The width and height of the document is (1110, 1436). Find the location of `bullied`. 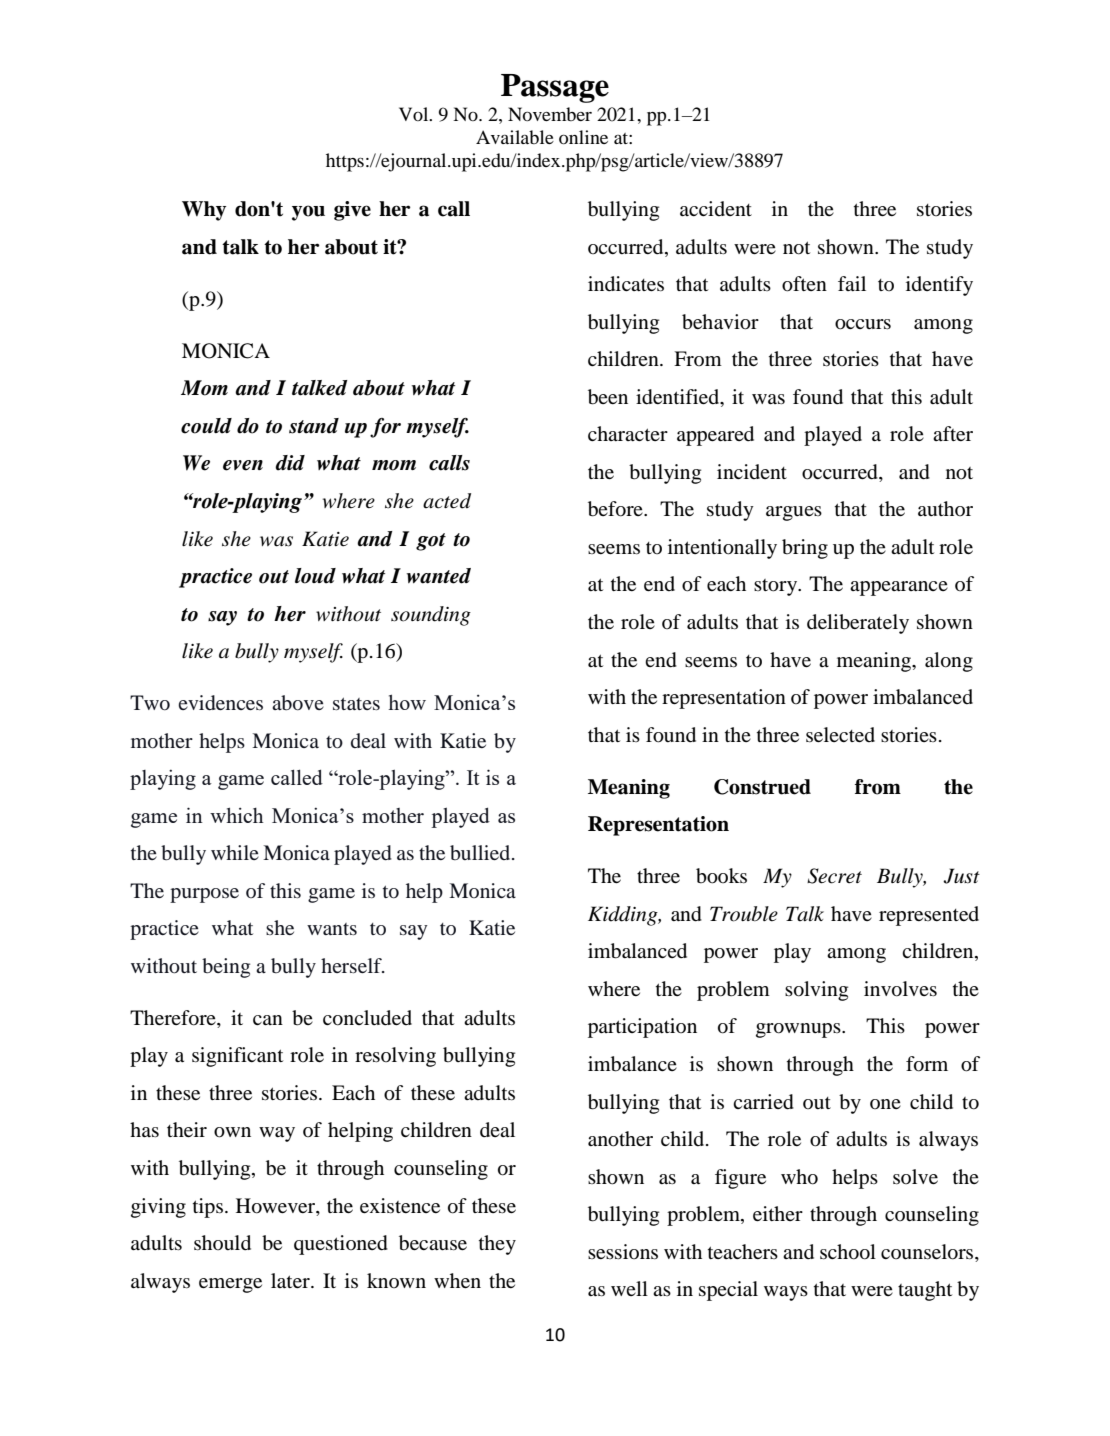

bullied is located at coordinates (481, 853).
